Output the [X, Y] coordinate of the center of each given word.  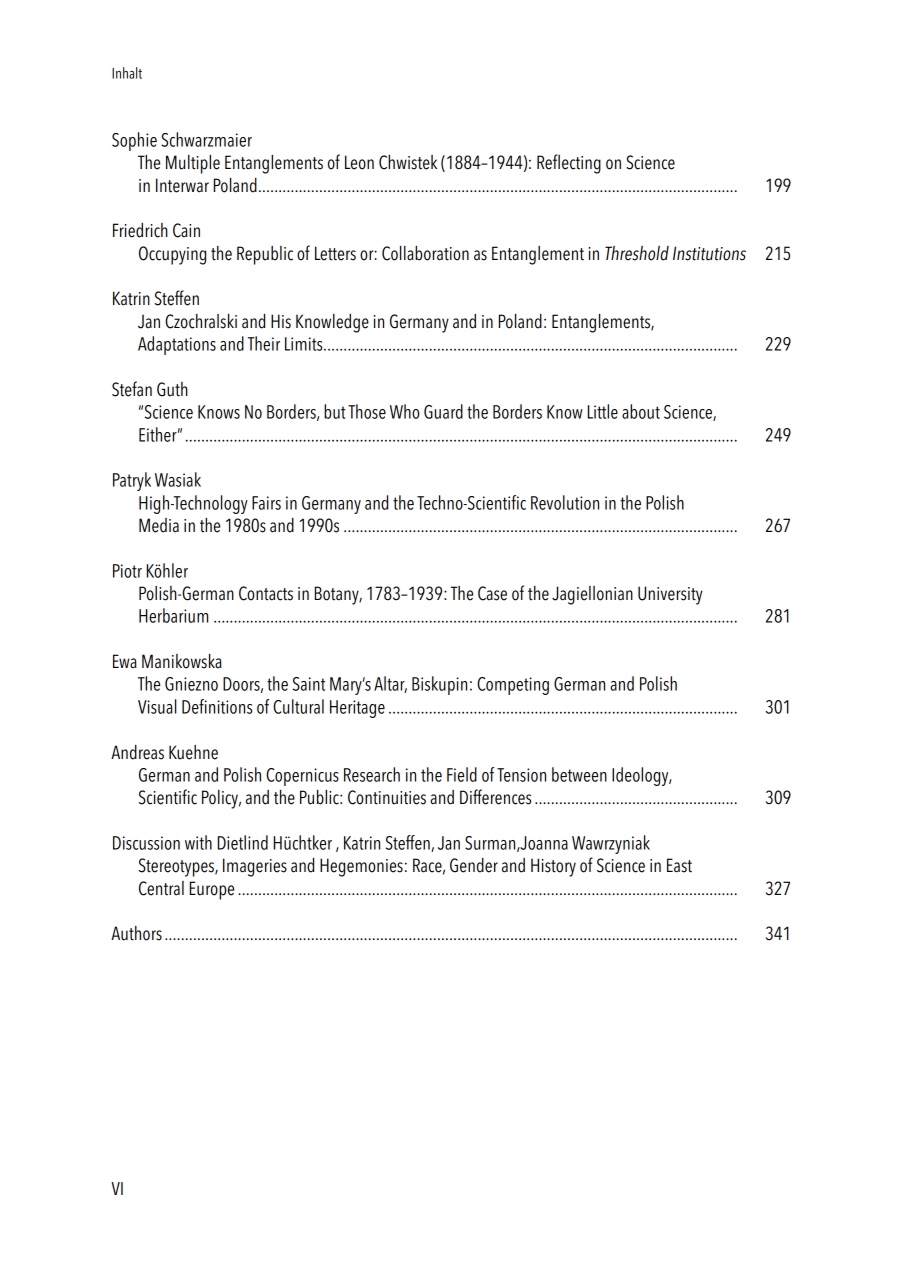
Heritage [357, 709]
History [553, 867]
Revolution [565, 502]
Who [405, 411]
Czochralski [201, 321]
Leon [359, 162]
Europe [212, 890]
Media [159, 525]
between [579, 774]
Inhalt [127, 73]
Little [603, 411]
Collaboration [425, 253]
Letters [335, 253]
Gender [474, 865]
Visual [157, 706]
